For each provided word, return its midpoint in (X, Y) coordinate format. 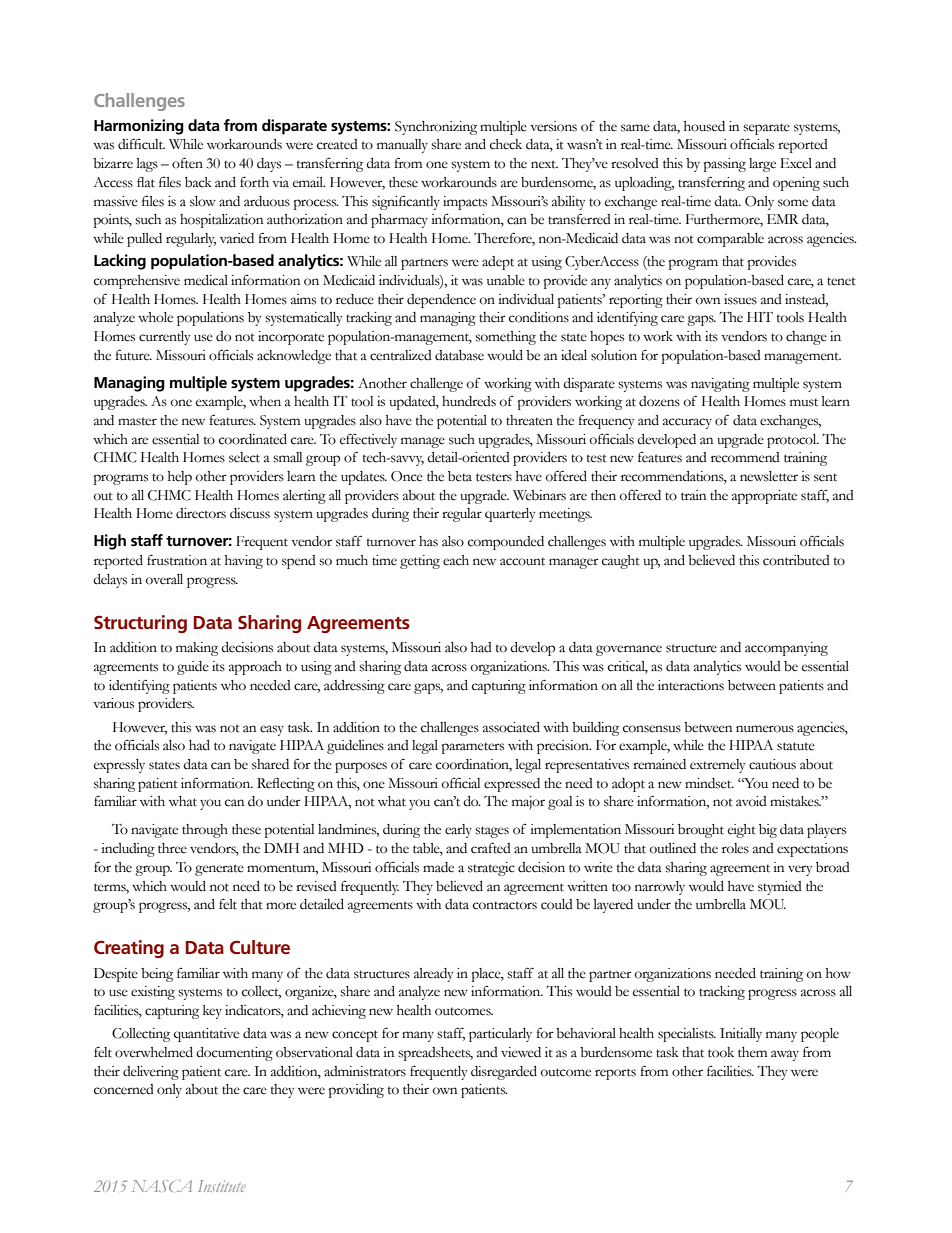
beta (460, 476)
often (187, 163)
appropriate (764, 497)
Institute (222, 1186)
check (506, 144)
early (458, 831)
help (180, 478)
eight (742, 831)
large (762, 165)
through (205, 831)
